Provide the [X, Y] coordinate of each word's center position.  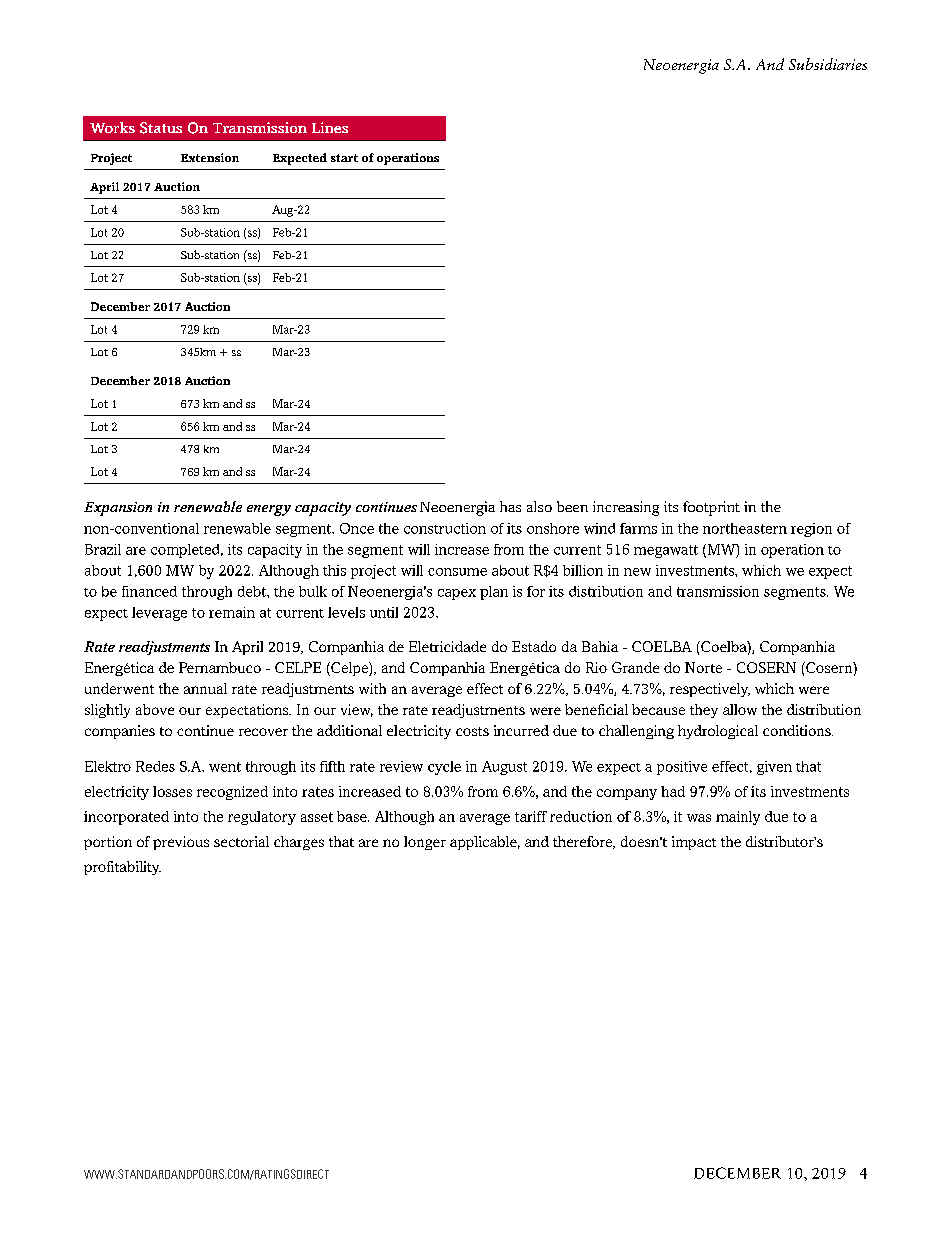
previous [181, 843]
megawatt [666, 551]
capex [457, 594]
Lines [330, 127]
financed [149, 591]
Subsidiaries [828, 64]
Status [161, 128]
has [510, 506]
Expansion [118, 509]
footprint [711, 508]
